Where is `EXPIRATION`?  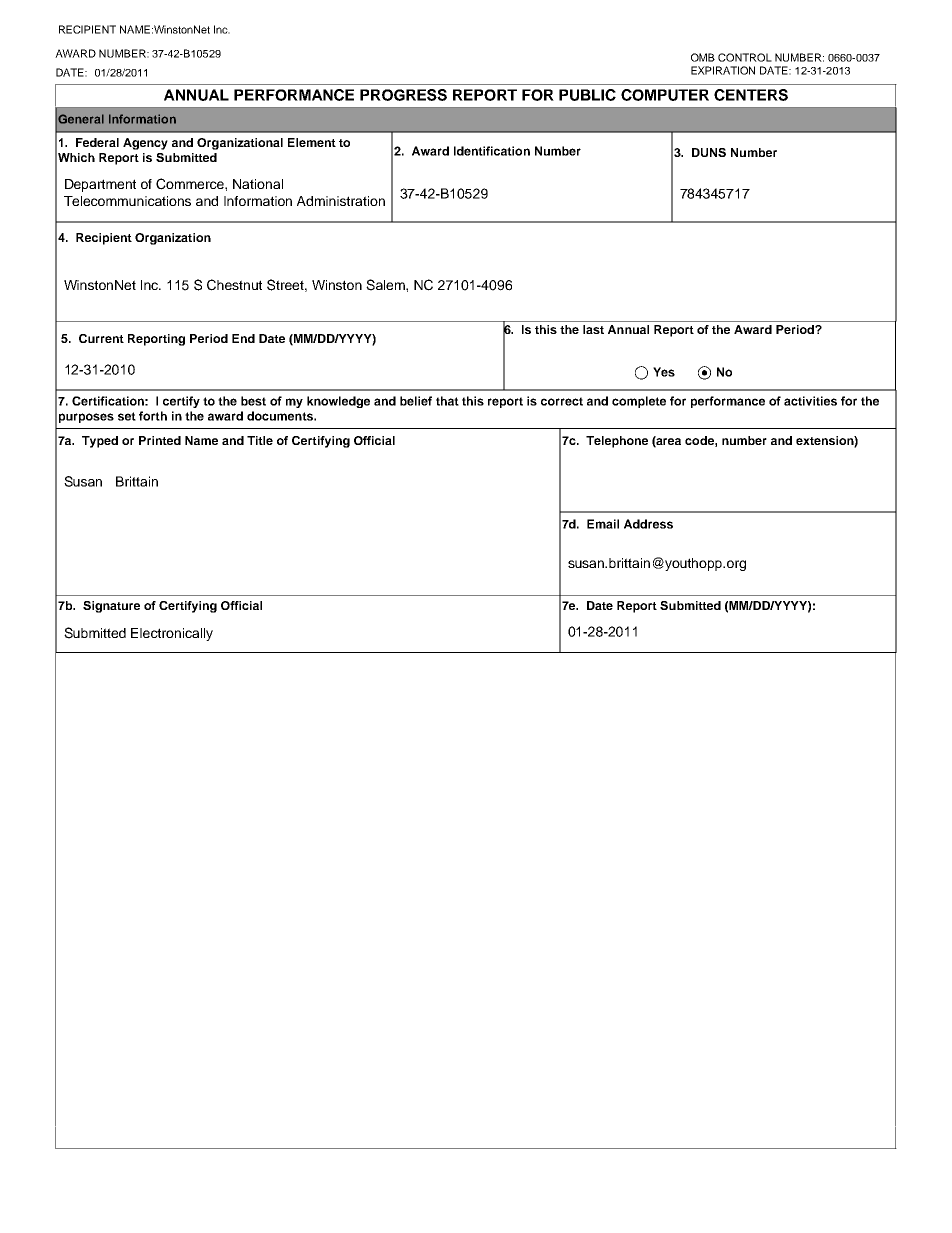
EXPIRATION is located at coordinates (723, 70).
